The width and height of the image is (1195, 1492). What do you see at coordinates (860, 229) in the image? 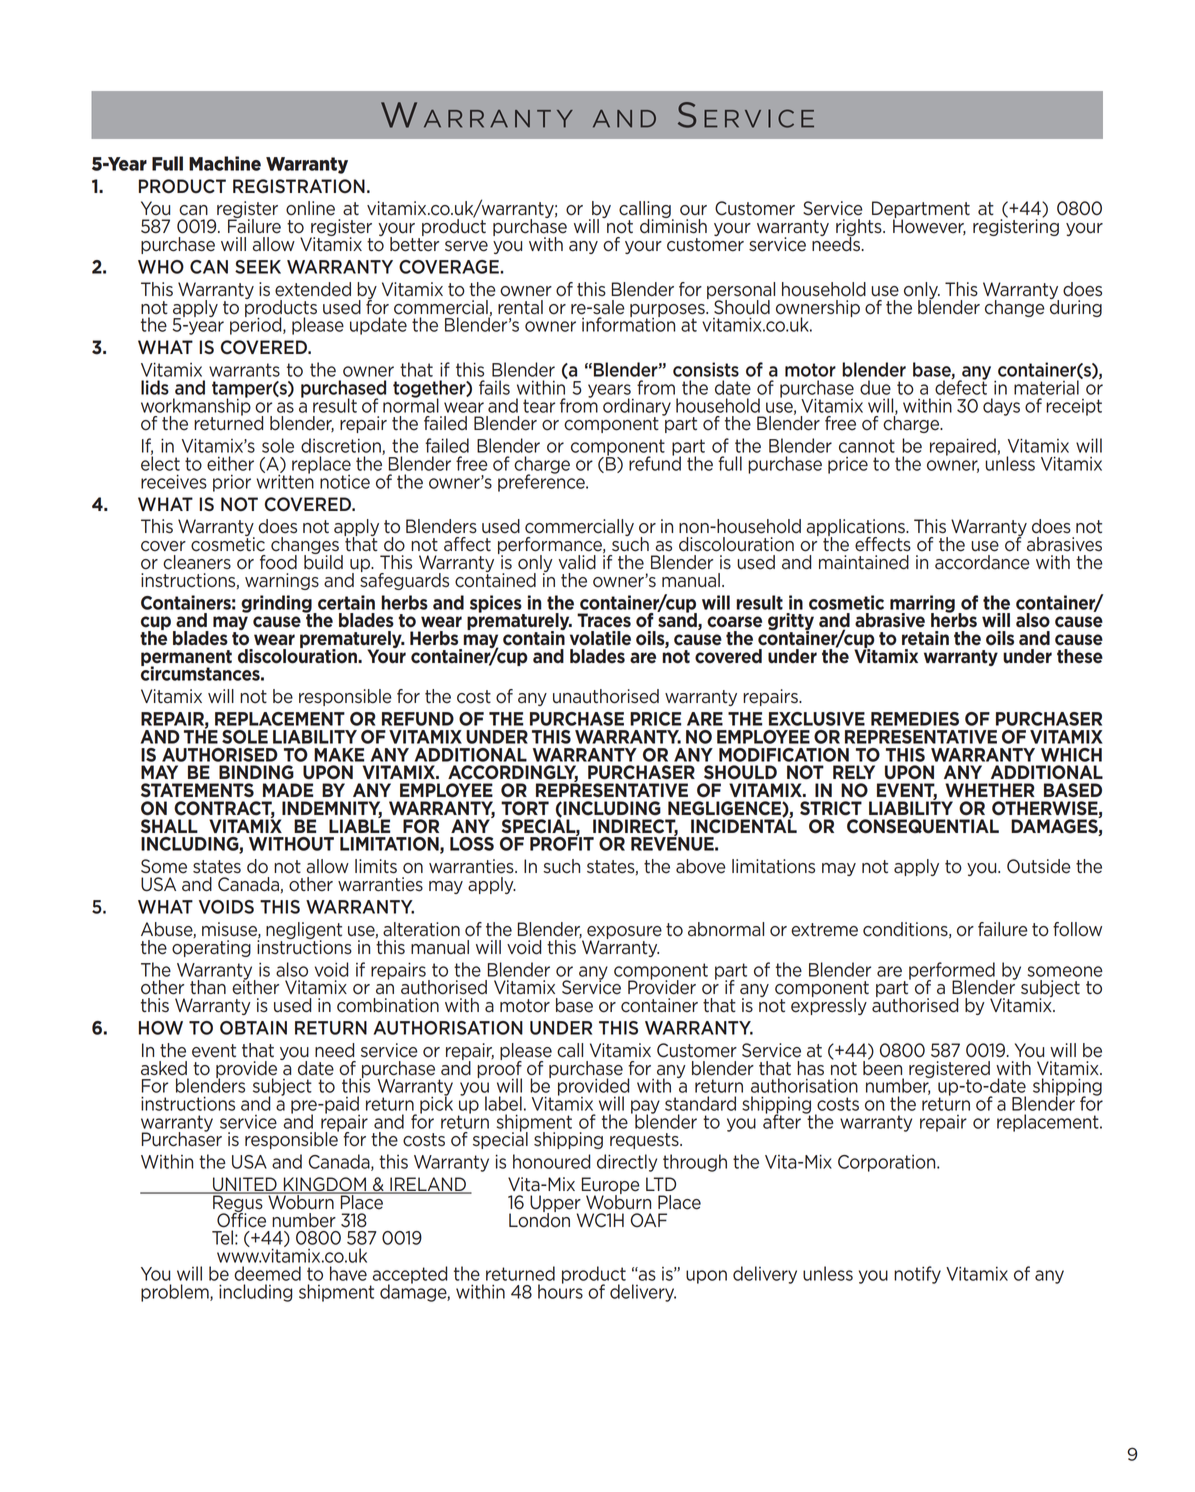
I see `rights` at bounding box center [860, 229].
